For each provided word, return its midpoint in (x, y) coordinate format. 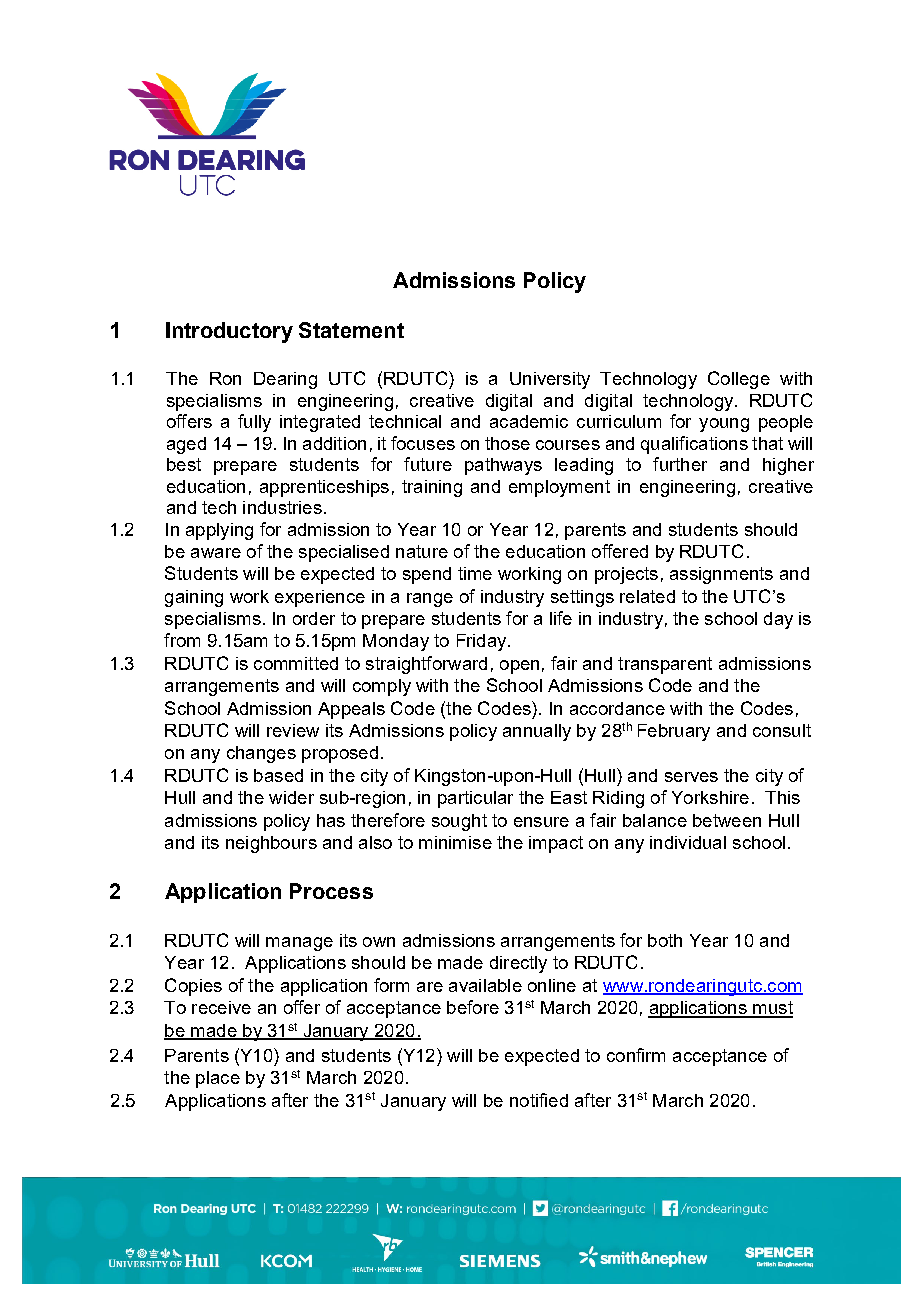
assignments (721, 575)
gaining (194, 598)
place (218, 1079)
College (739, 380)
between (727, 820)
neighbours (271, 844)
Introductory (229, 332)
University (550, 380)
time (475, 573)
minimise (455, 842)
